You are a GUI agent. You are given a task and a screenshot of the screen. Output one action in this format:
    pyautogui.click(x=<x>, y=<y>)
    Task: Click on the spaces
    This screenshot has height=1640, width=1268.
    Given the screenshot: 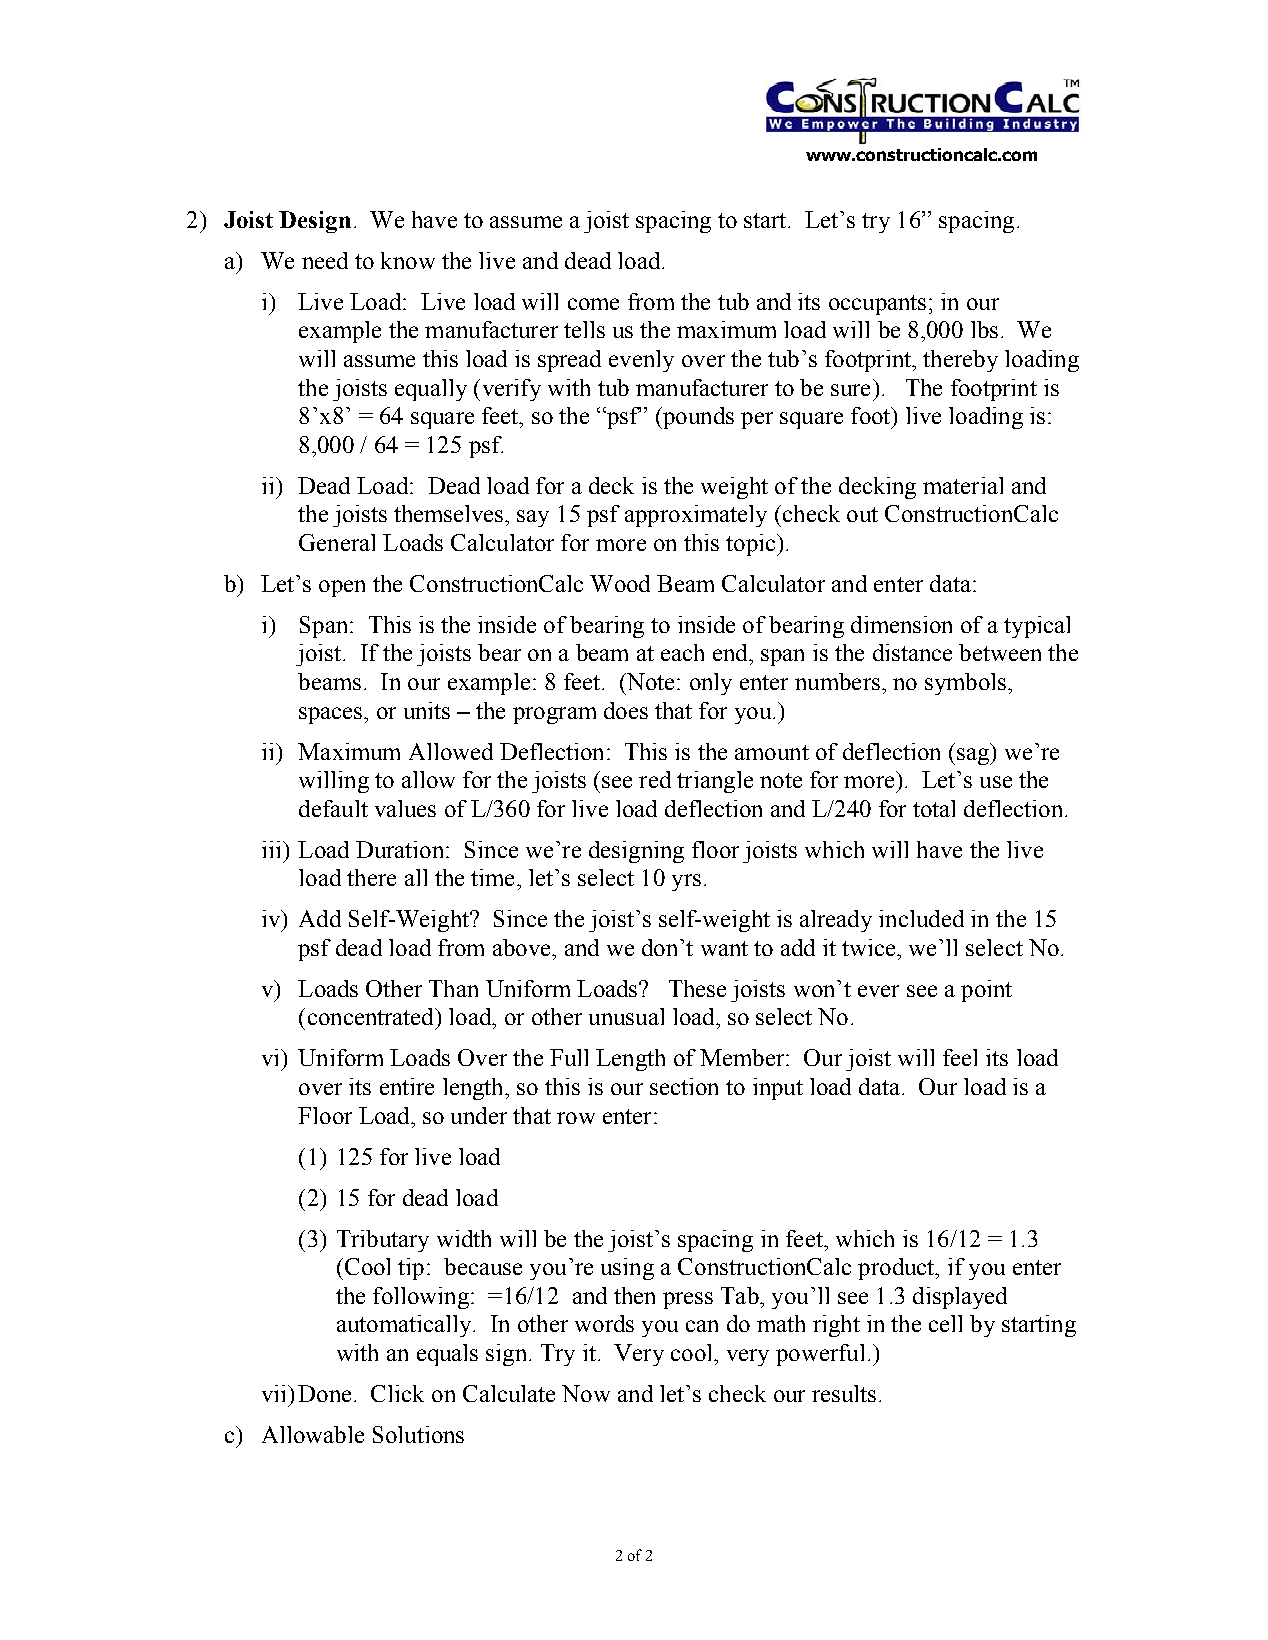 What is the action you would take?
    pyautogui.click(x=332, y=715)
